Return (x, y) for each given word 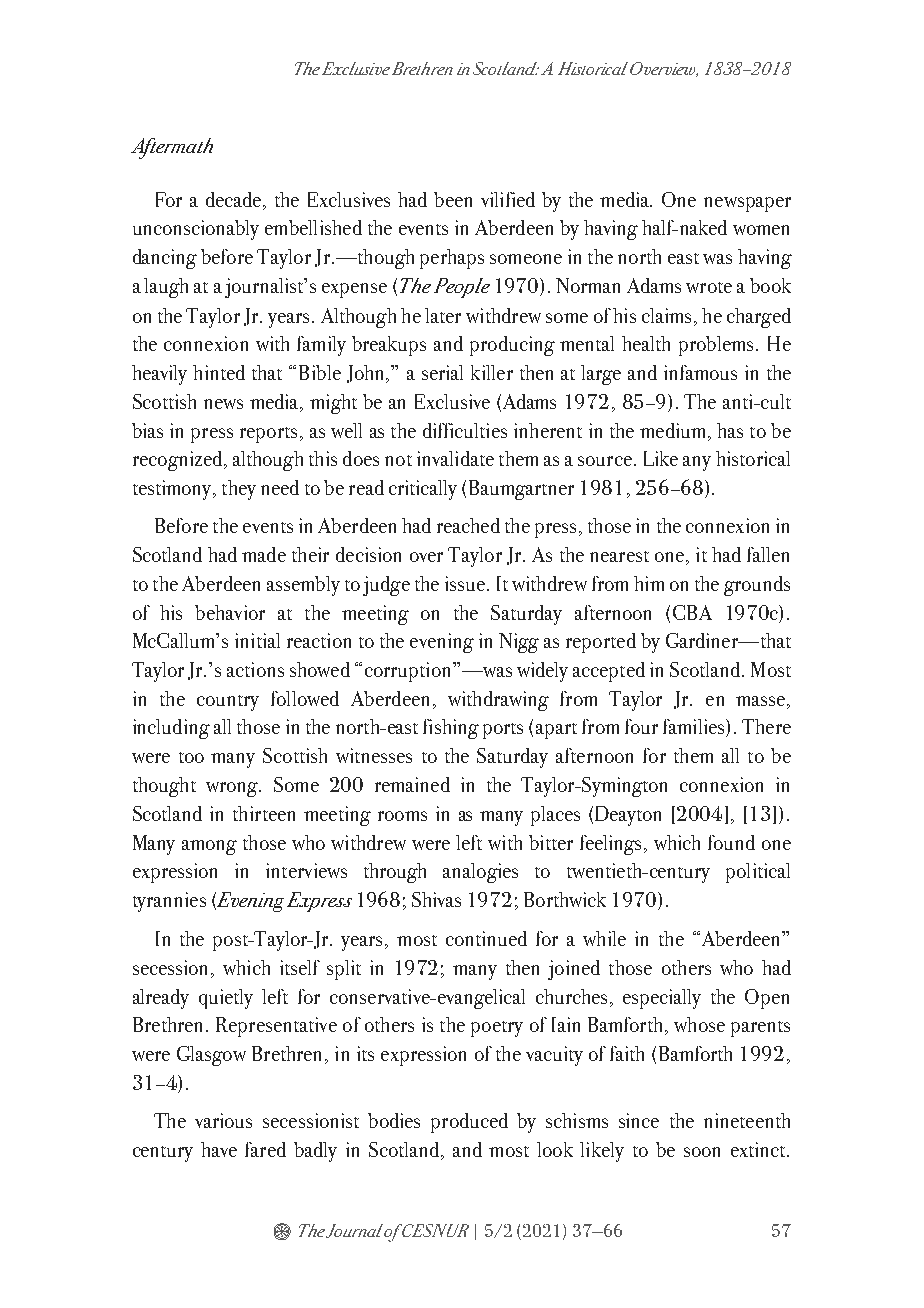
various (223, 1120)
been (453, 199)
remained (412, 784)
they (239, 490)
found (731, 842)
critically (423, 490)
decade (235, 199)
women (761, 230)
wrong (233, 789)
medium (674, 430)
